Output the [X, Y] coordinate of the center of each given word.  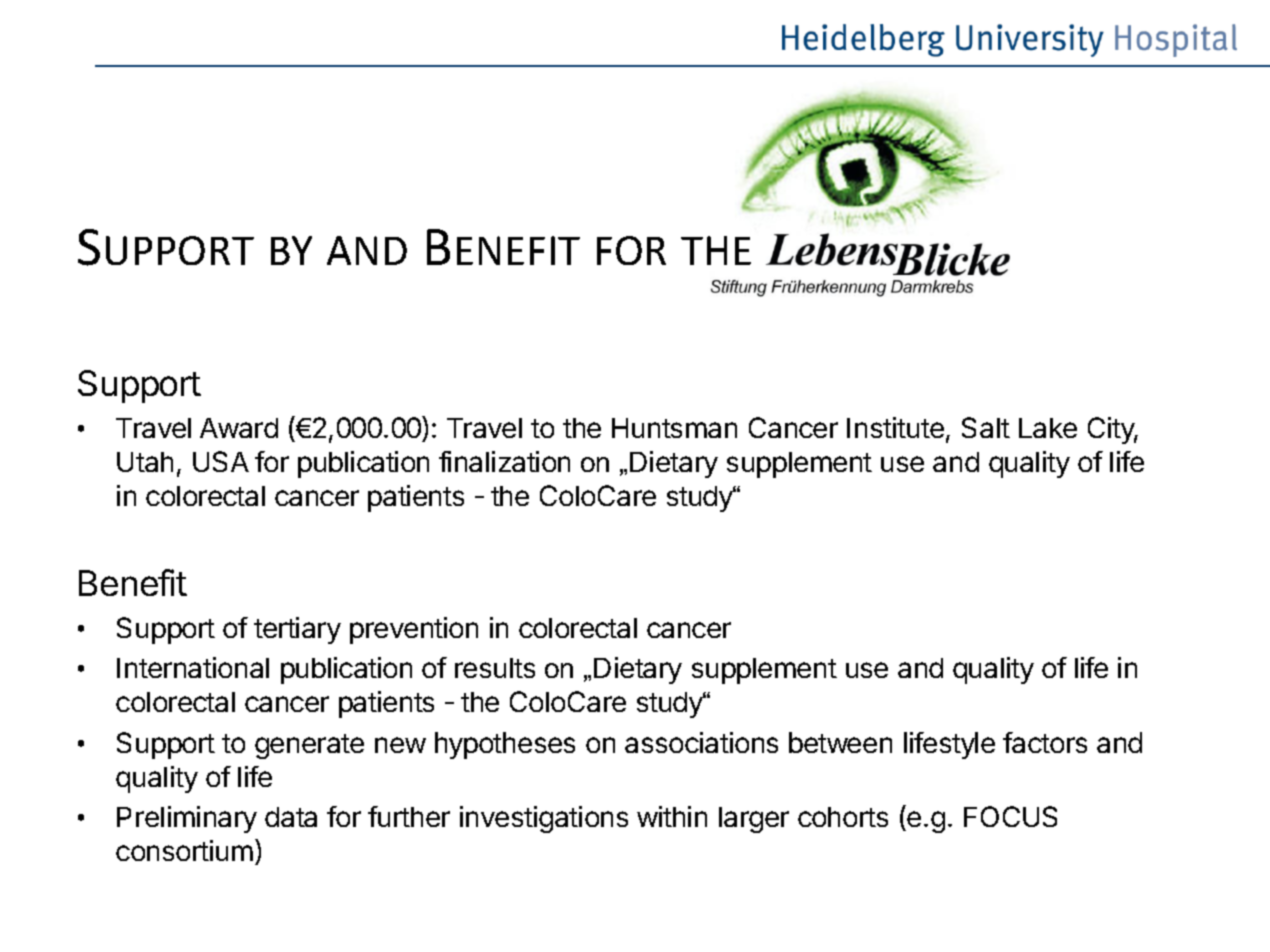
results [495, 668]
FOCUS [1010, 816]
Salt [986, 427]
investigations [544, 819]
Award [239, 428]
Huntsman [674, 428]
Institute [895, 427]
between [840, 742]
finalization [504, 461]
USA [221, 461]
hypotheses [505, 745]
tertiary [297, 630]
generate [309, 746]
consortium [184, 850]
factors [1045, 742]
